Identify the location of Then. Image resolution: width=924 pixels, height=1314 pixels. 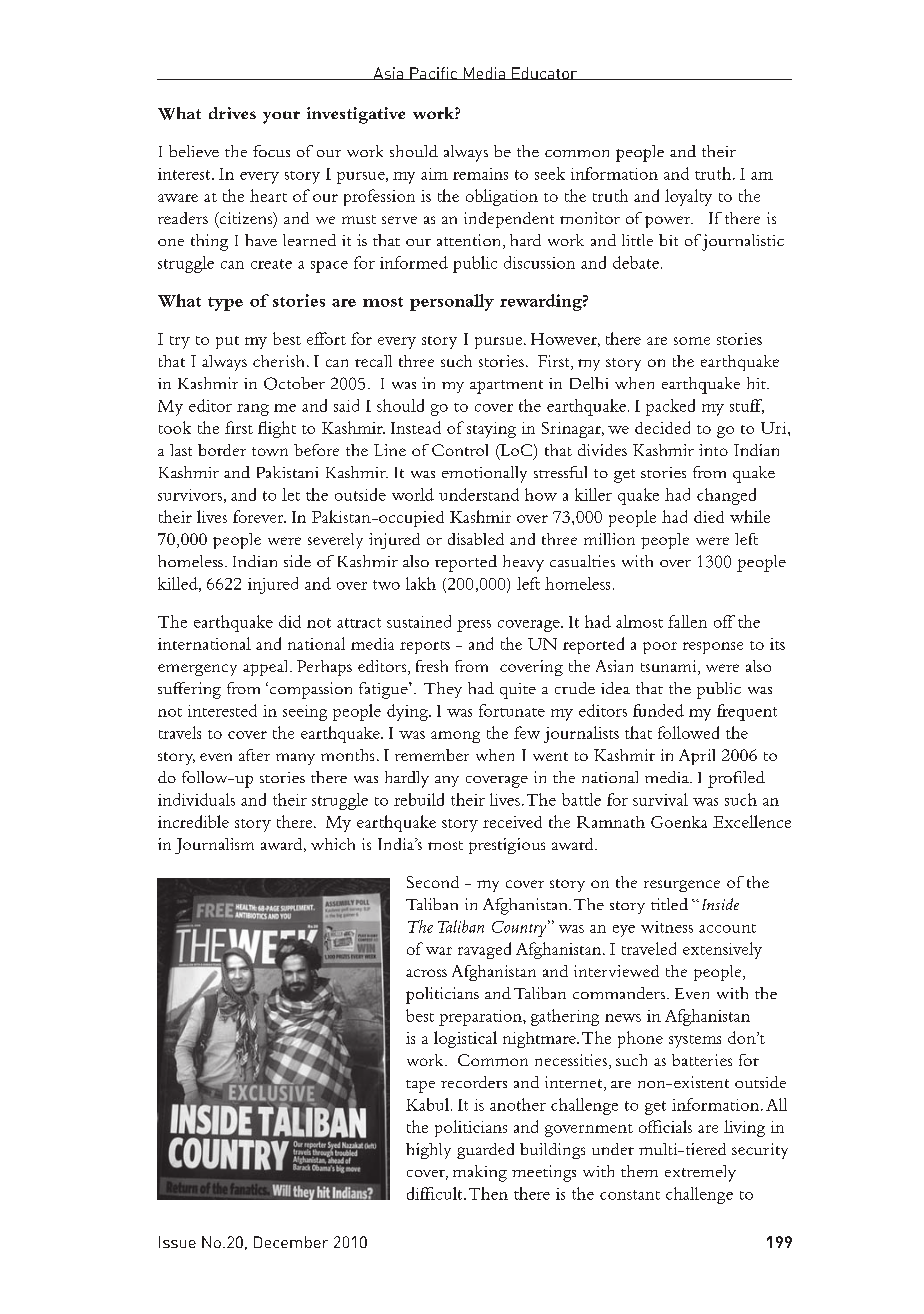
(488, 1193).
